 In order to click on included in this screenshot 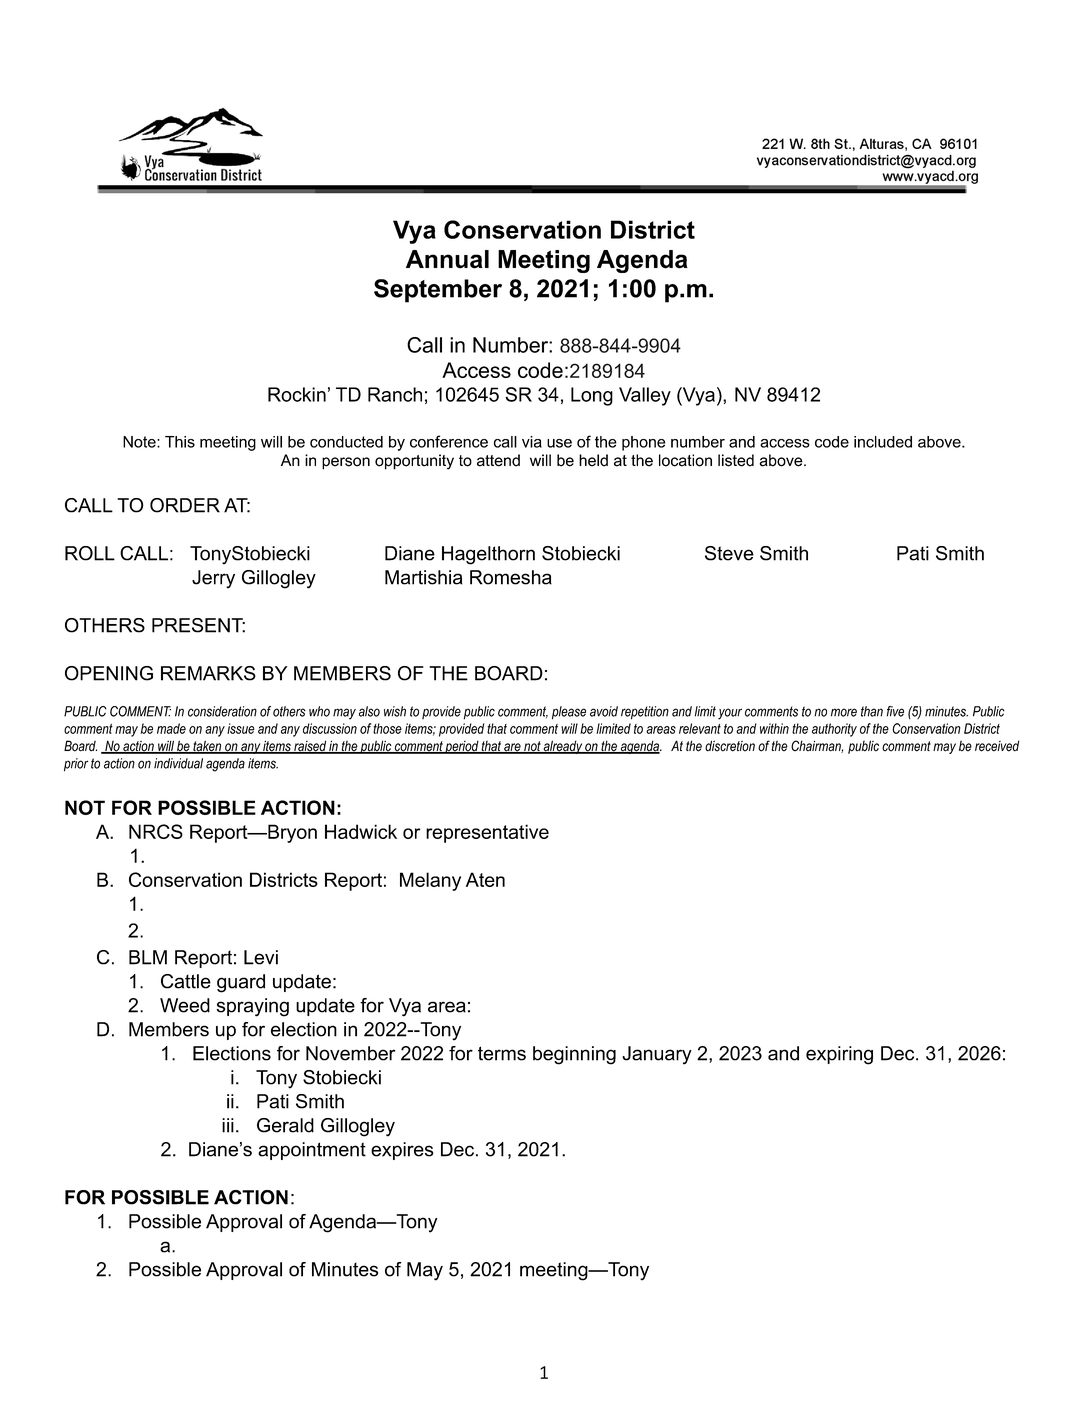, I will do `click(883, 442)`.
